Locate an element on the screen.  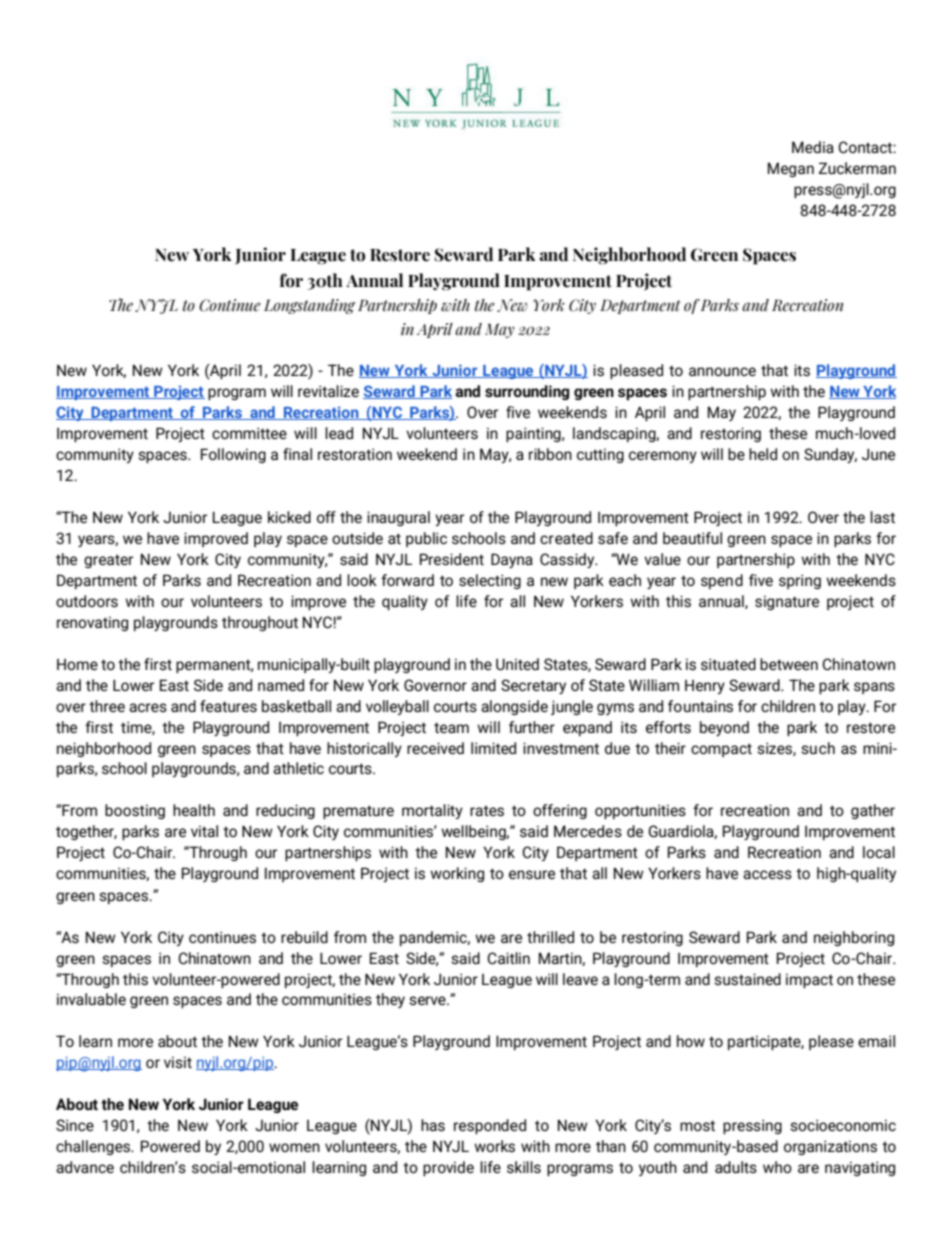
Megan is located at coordinates (791, 169).
